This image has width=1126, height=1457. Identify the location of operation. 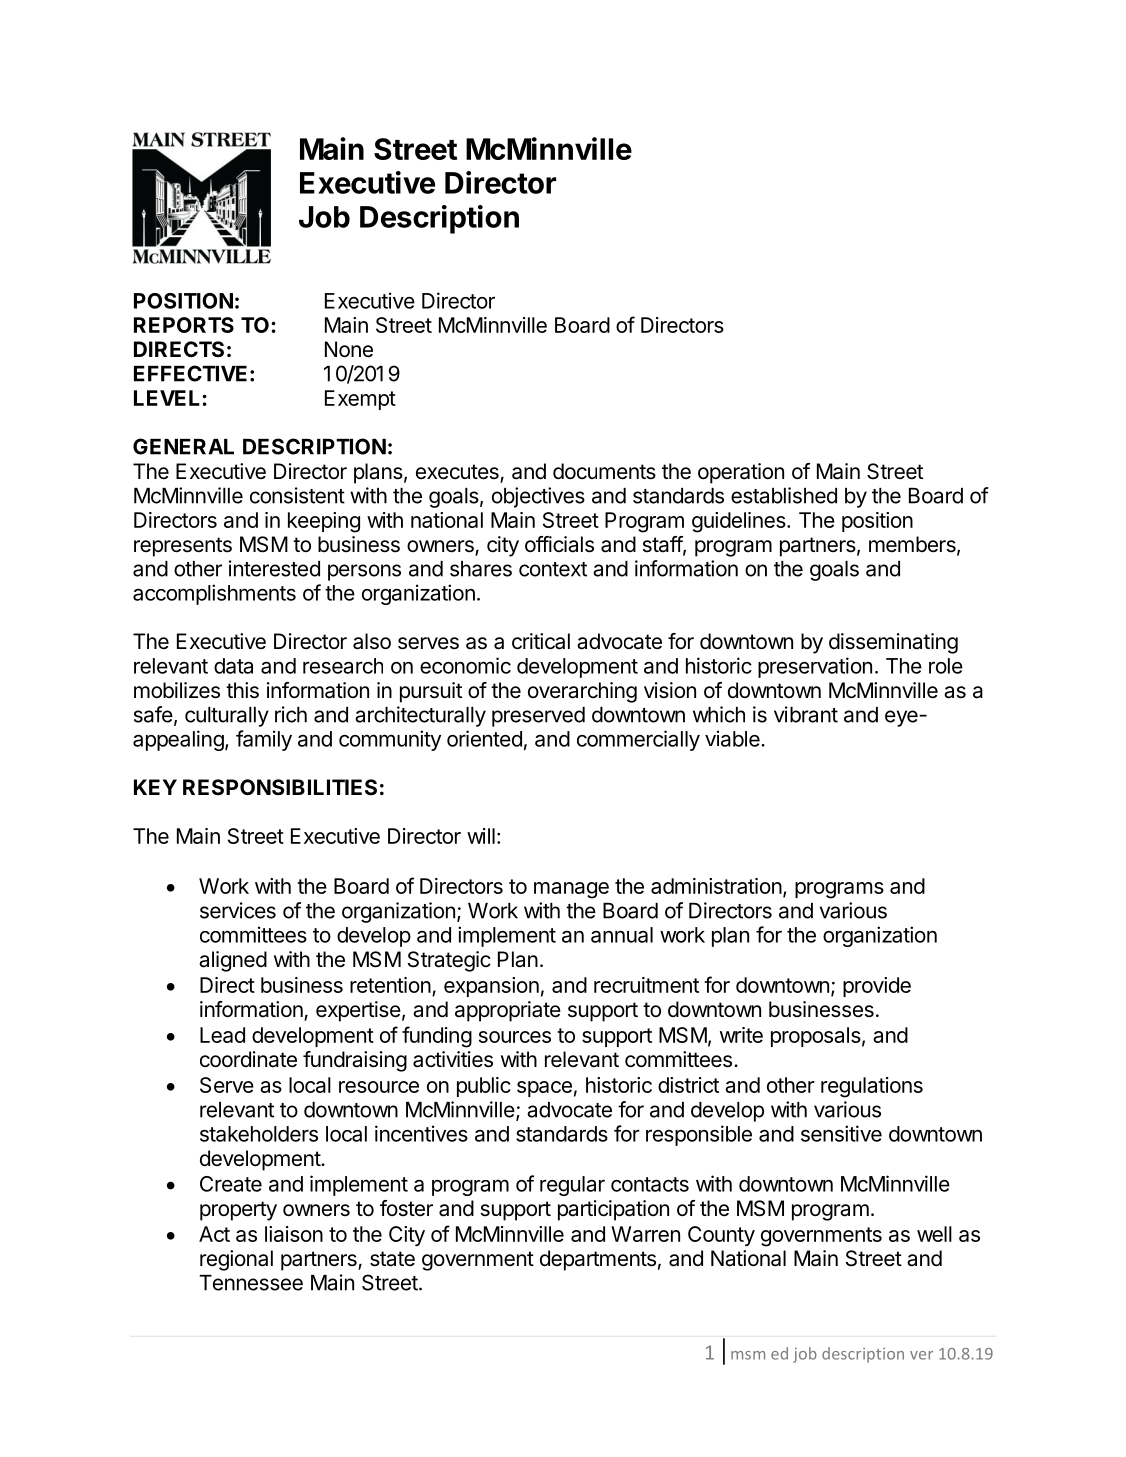
(741, 473).
